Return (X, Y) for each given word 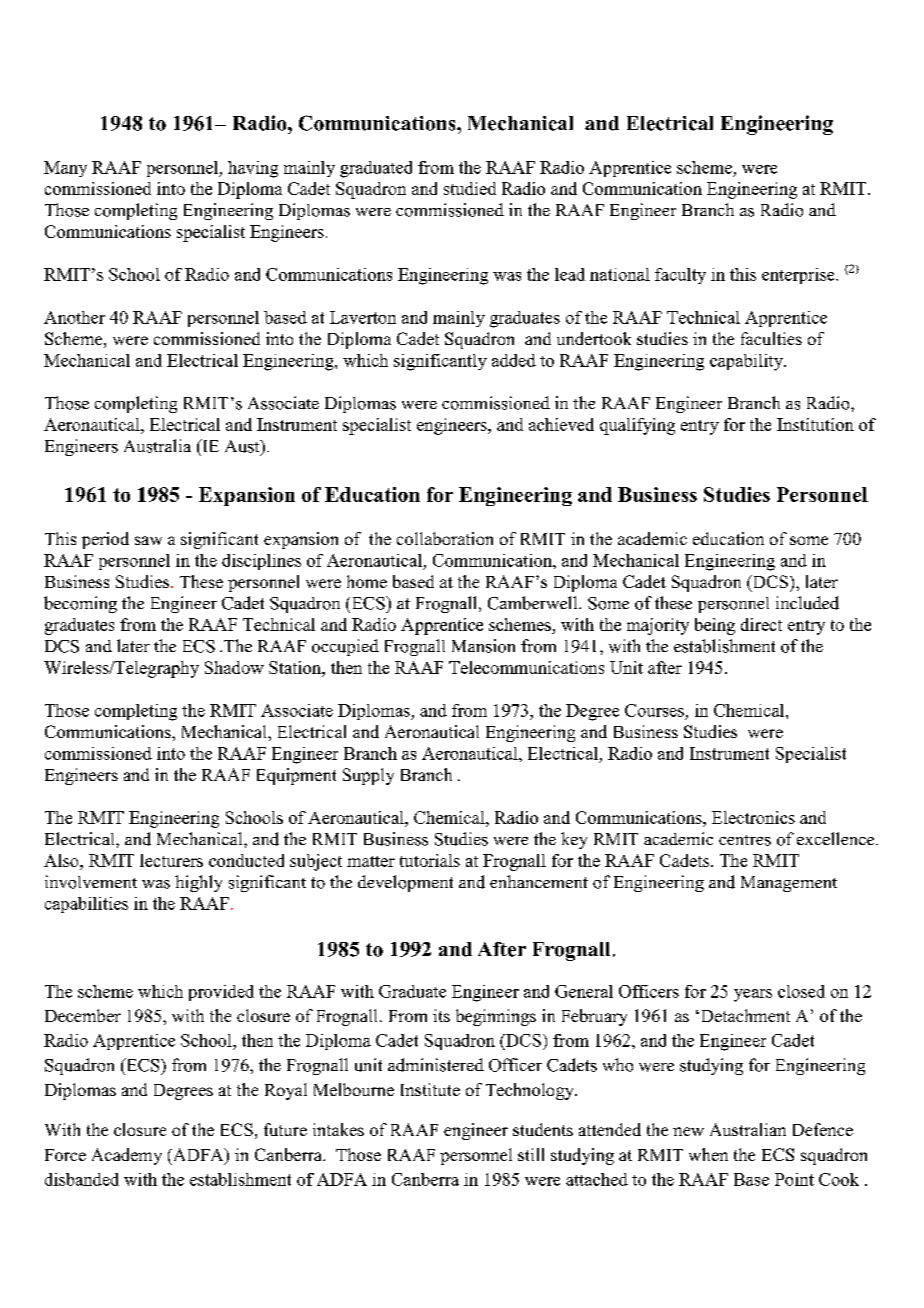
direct (761, 624)
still (531, 1154)
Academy (127, 1156)
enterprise (799, 276)
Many (65, 169)
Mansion (483, 646)
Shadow (234, 667)
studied (470, 188)
